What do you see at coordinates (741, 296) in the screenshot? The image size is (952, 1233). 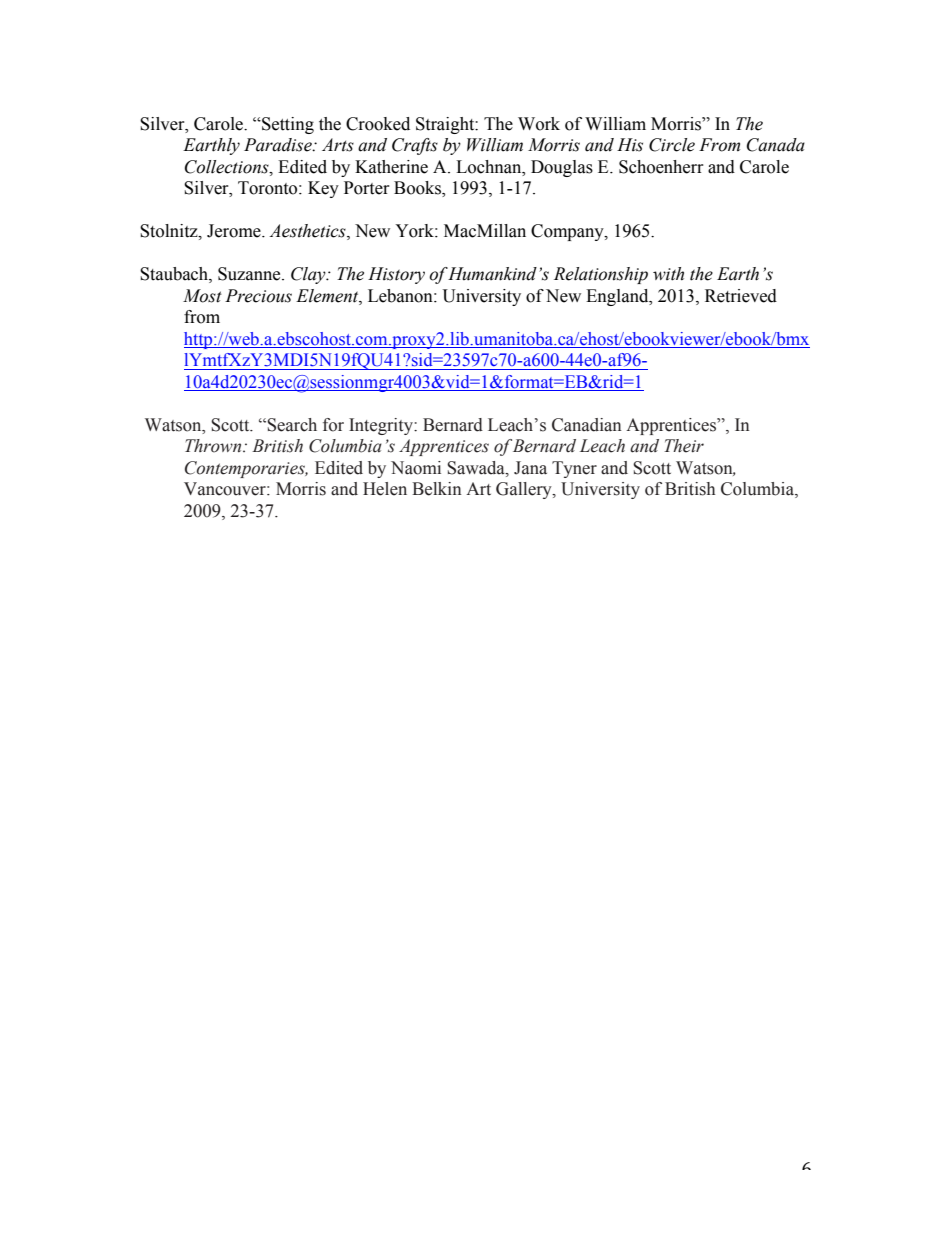 I see `Retrieved` at bounding box center [741, 296].
